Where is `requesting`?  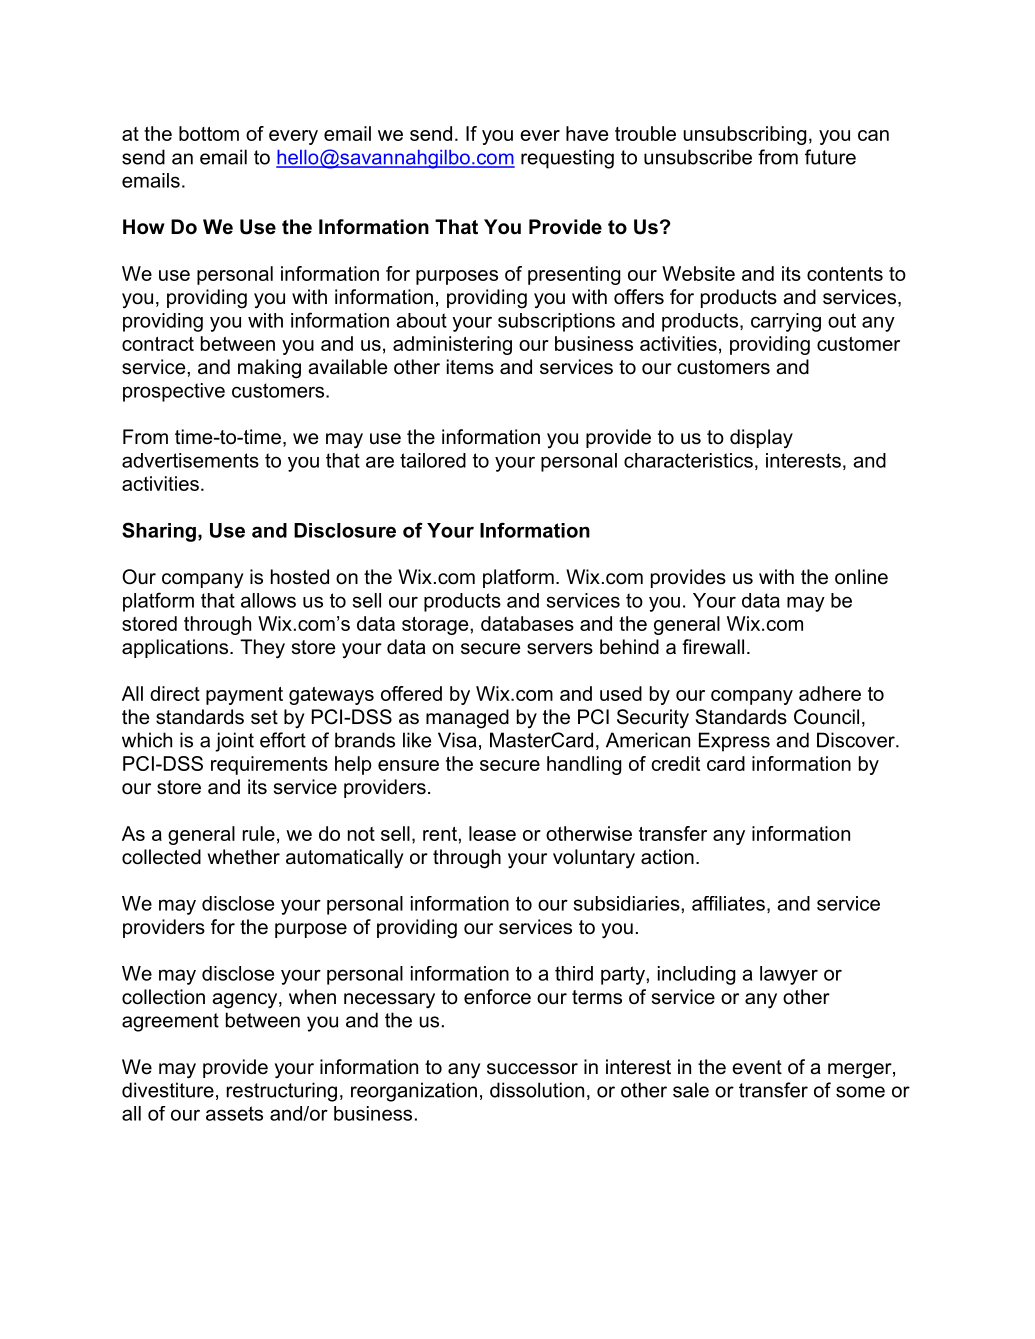 requesting is located at coordinates (567, 159).
